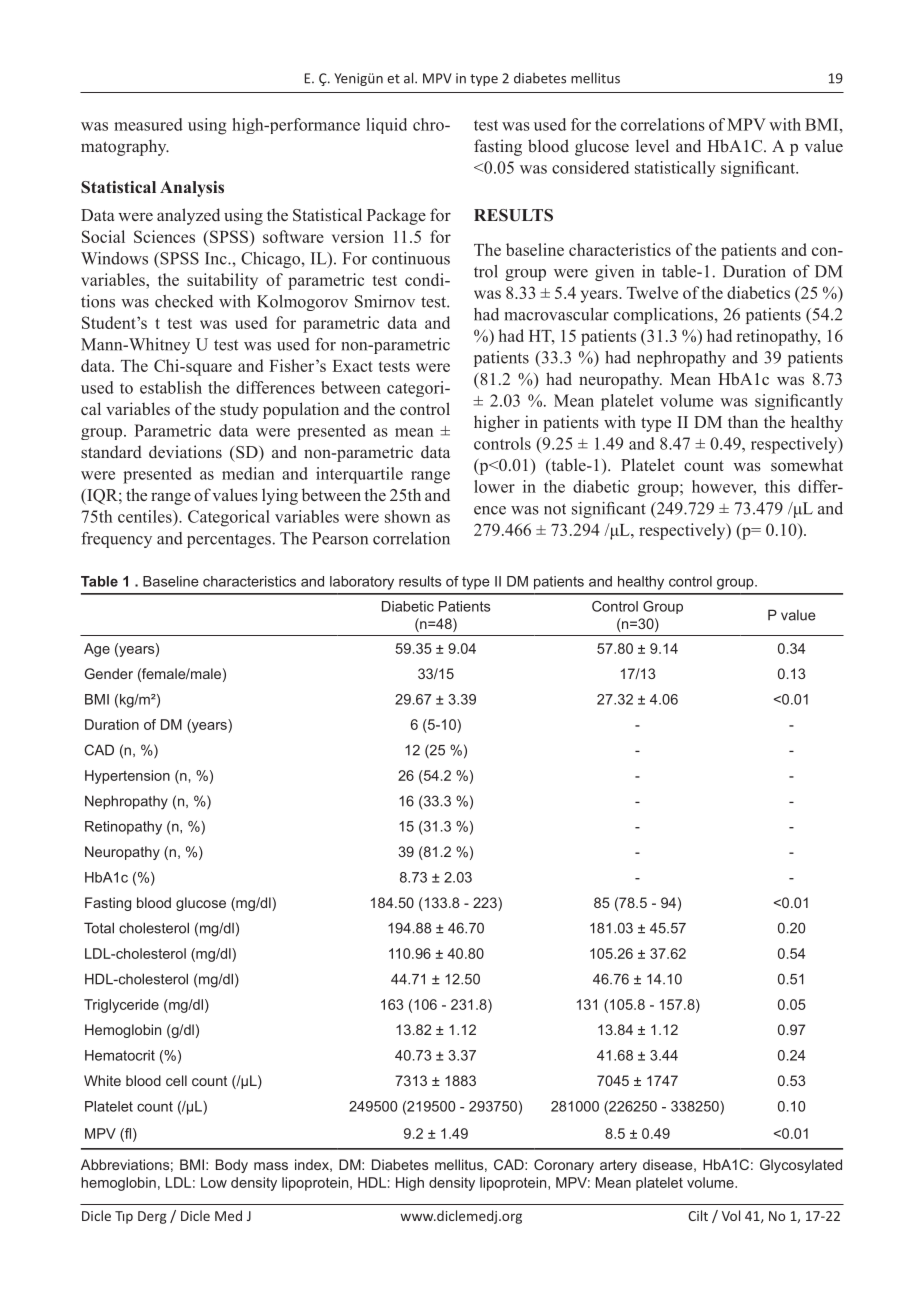 The width and height of the screenshot is (924, 1295). I want to click on Gender, so click(109, 673).
